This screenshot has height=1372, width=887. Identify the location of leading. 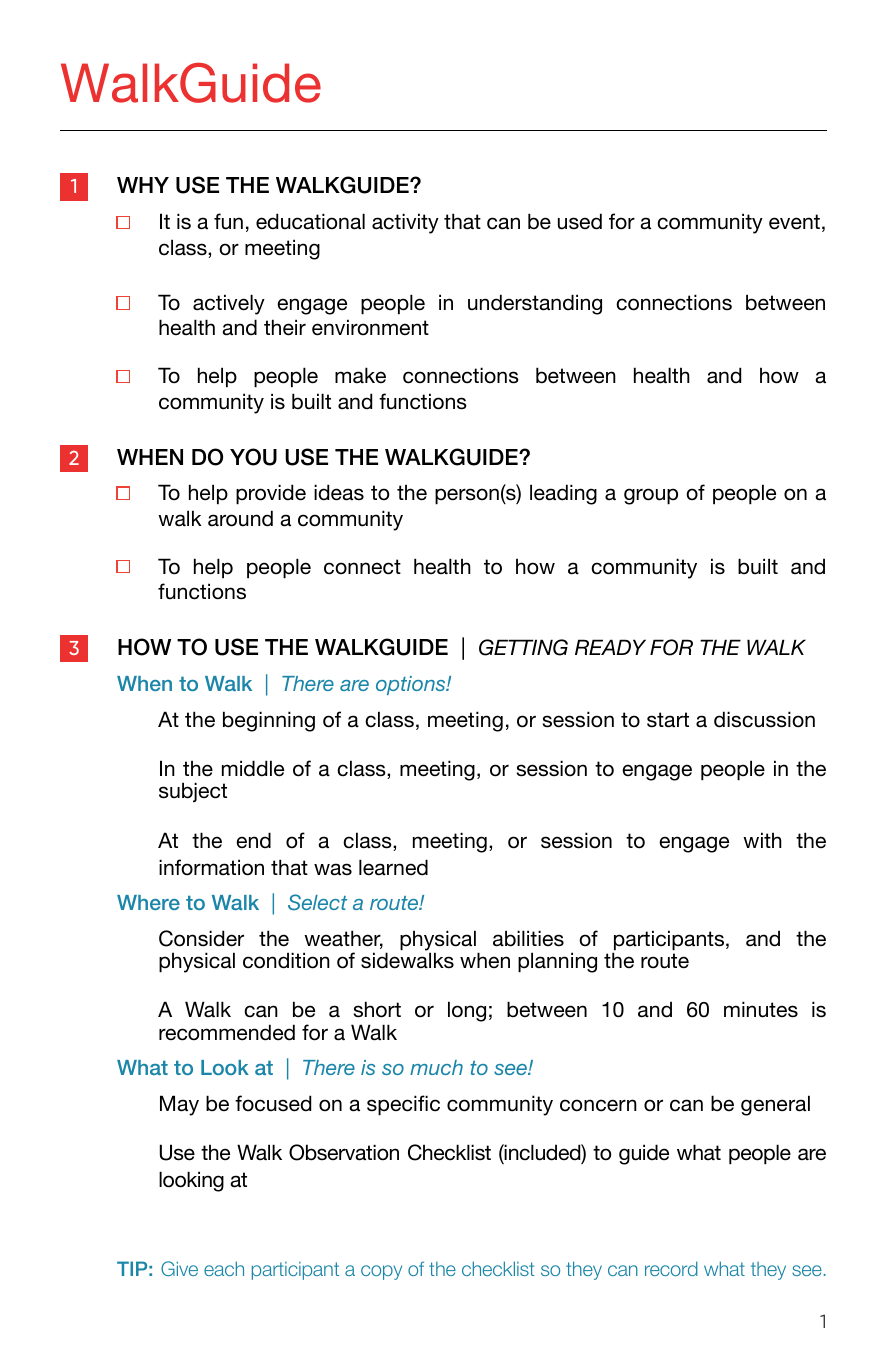
(563, 494).
